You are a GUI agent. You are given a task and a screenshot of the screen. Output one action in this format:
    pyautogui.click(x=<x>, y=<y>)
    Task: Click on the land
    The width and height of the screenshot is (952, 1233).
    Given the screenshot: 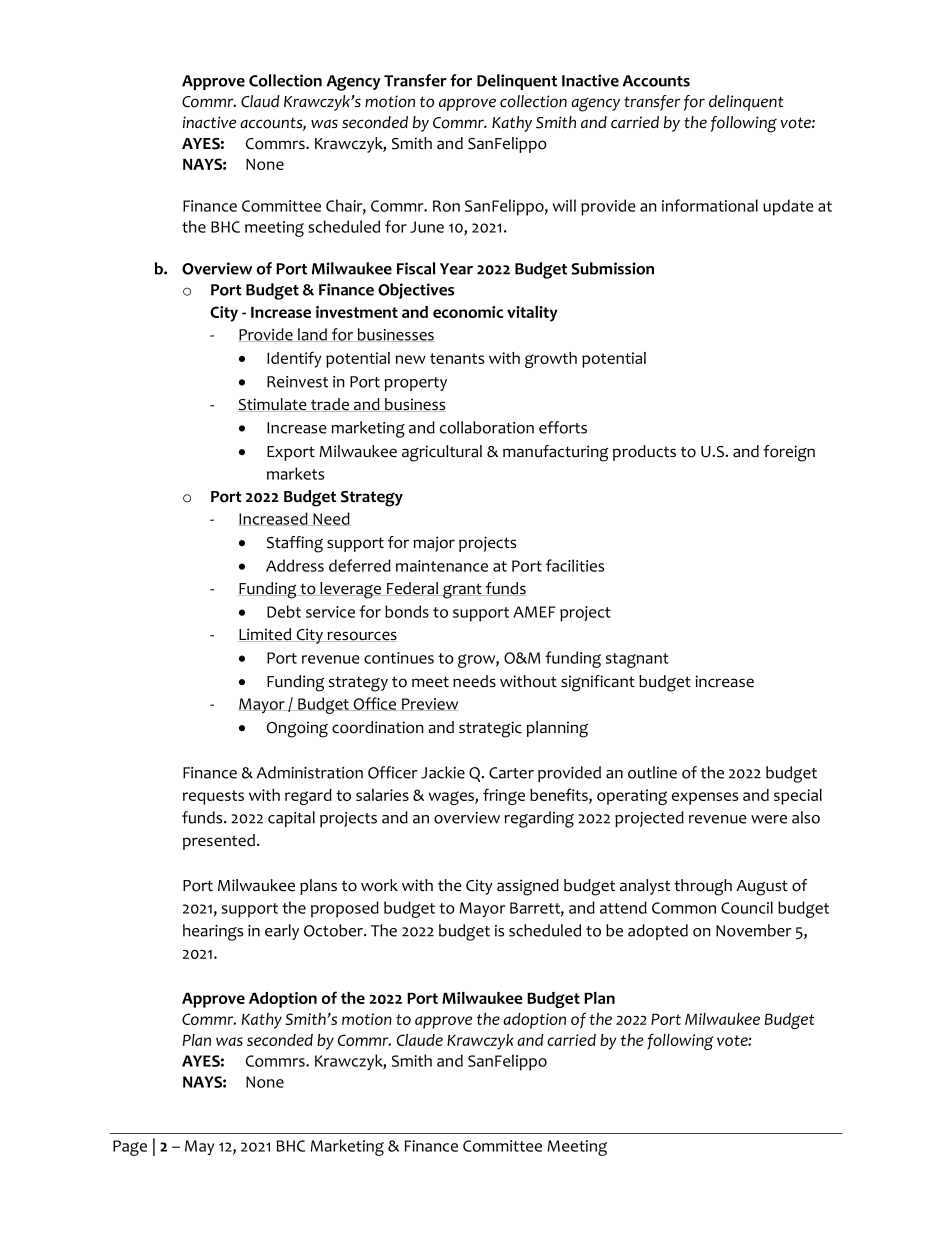 What is the action you would take?
    pyautogui.click(x=312, y=335)
